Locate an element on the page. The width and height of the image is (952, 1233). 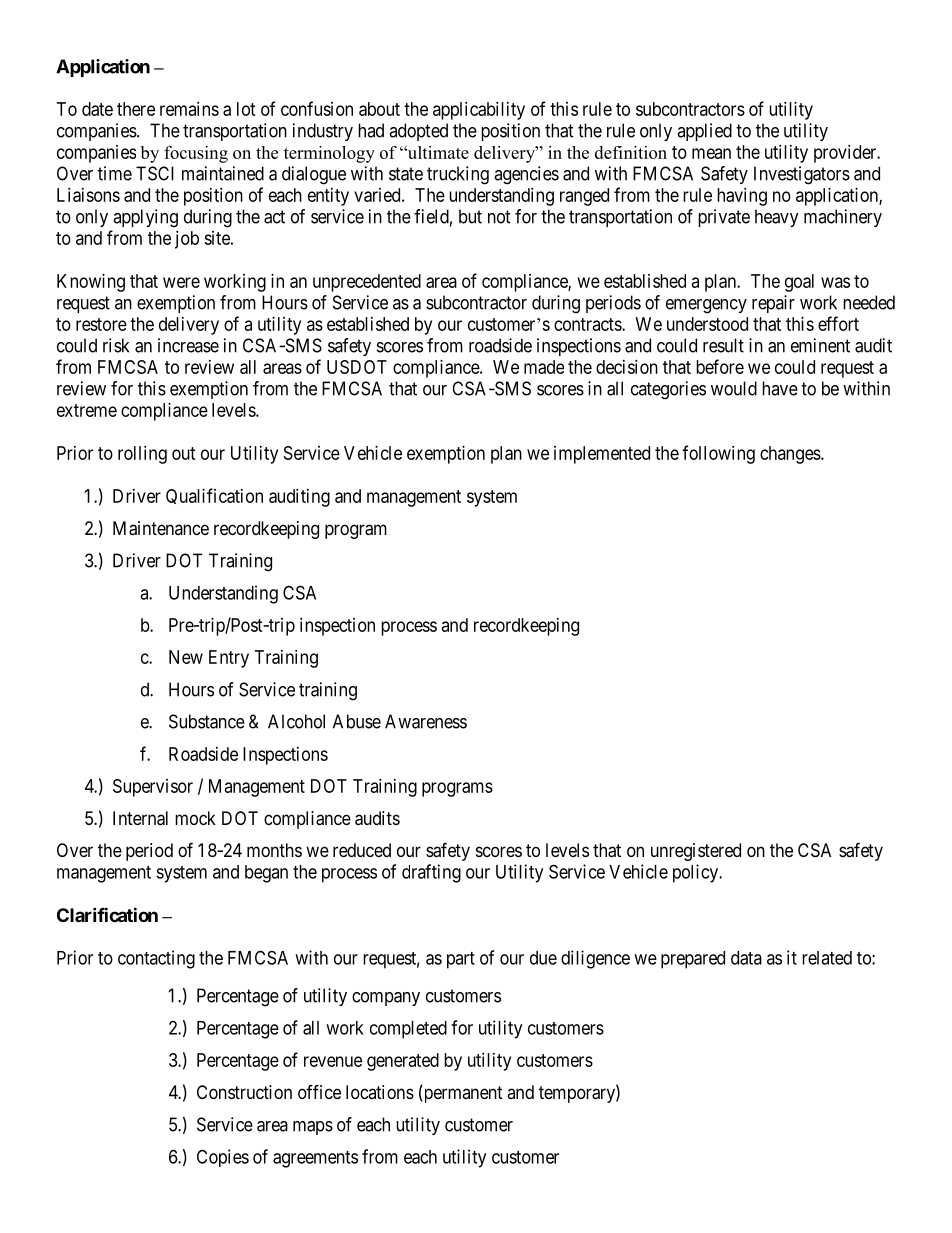
data is located at coordinates (746, 958).
